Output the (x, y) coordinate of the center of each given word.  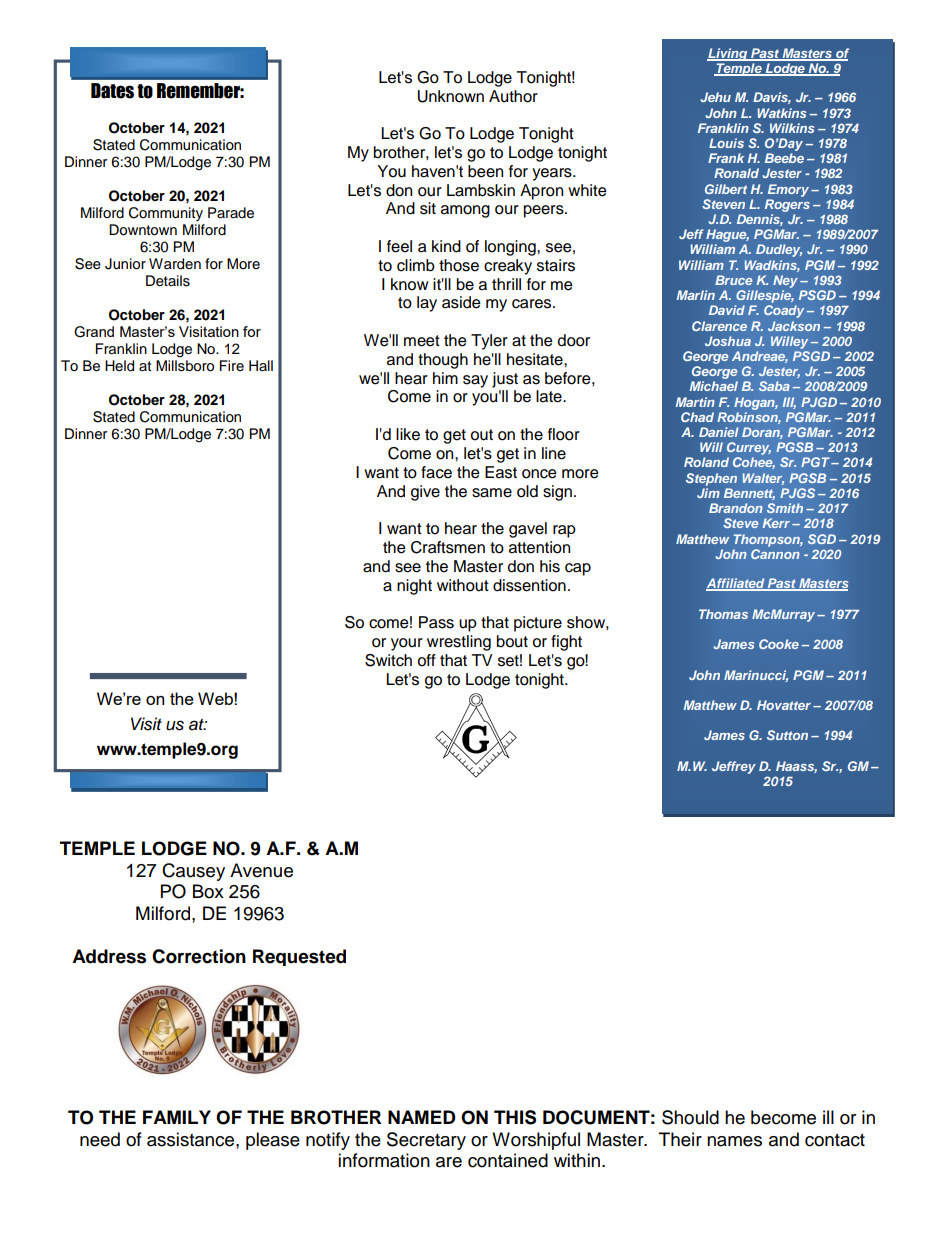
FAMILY (177, 1117)
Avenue (261, 870)
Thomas (723, 614)
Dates (112, 91)
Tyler (489, 342)
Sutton (787, 735)
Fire (232, 365)
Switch (388, 660)
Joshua (728, 341)
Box (208, 891)
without (463, 585)
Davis (772, 98)
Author (513, 96)
